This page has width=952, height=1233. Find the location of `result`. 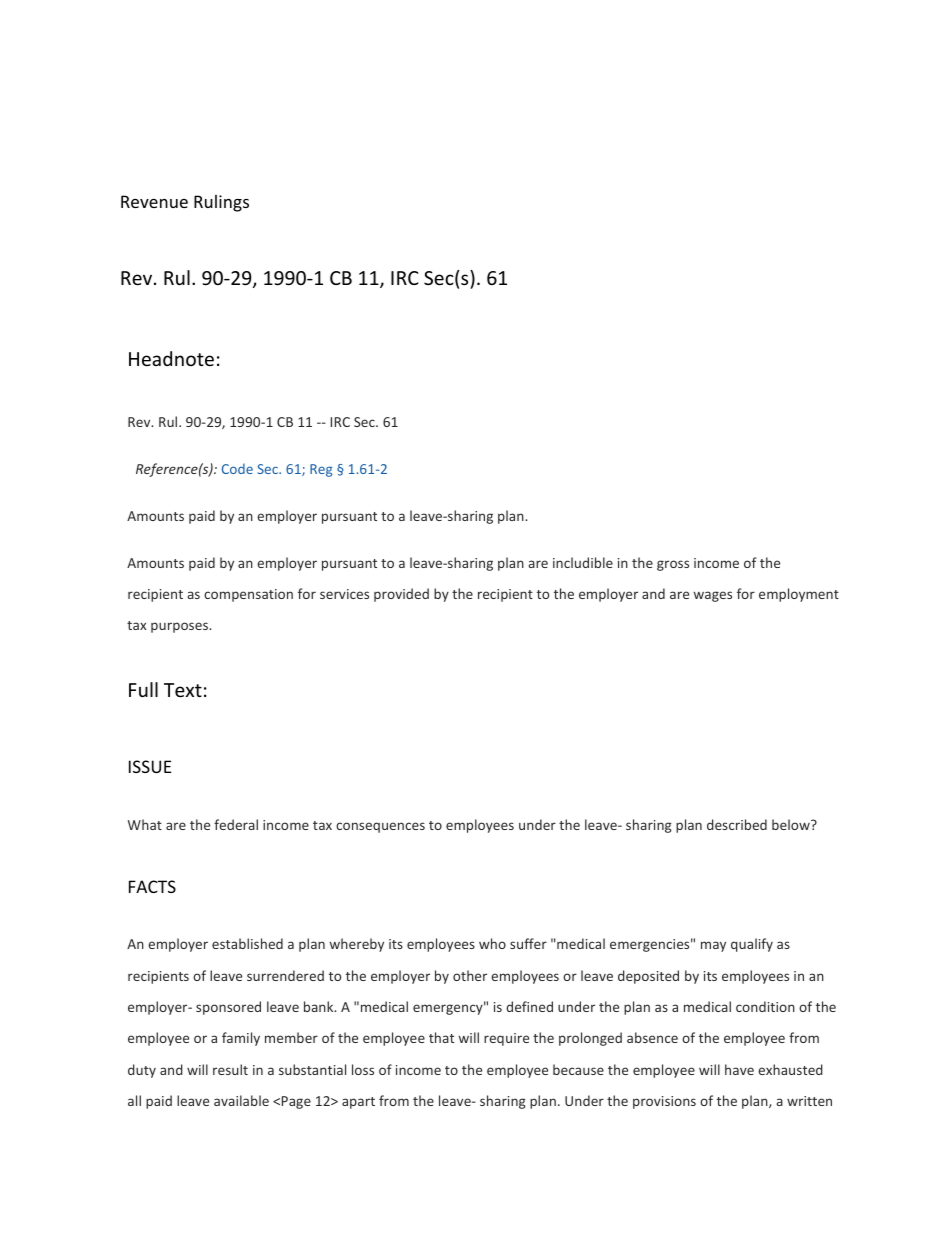

result is located at coordinates (230, 1069).
